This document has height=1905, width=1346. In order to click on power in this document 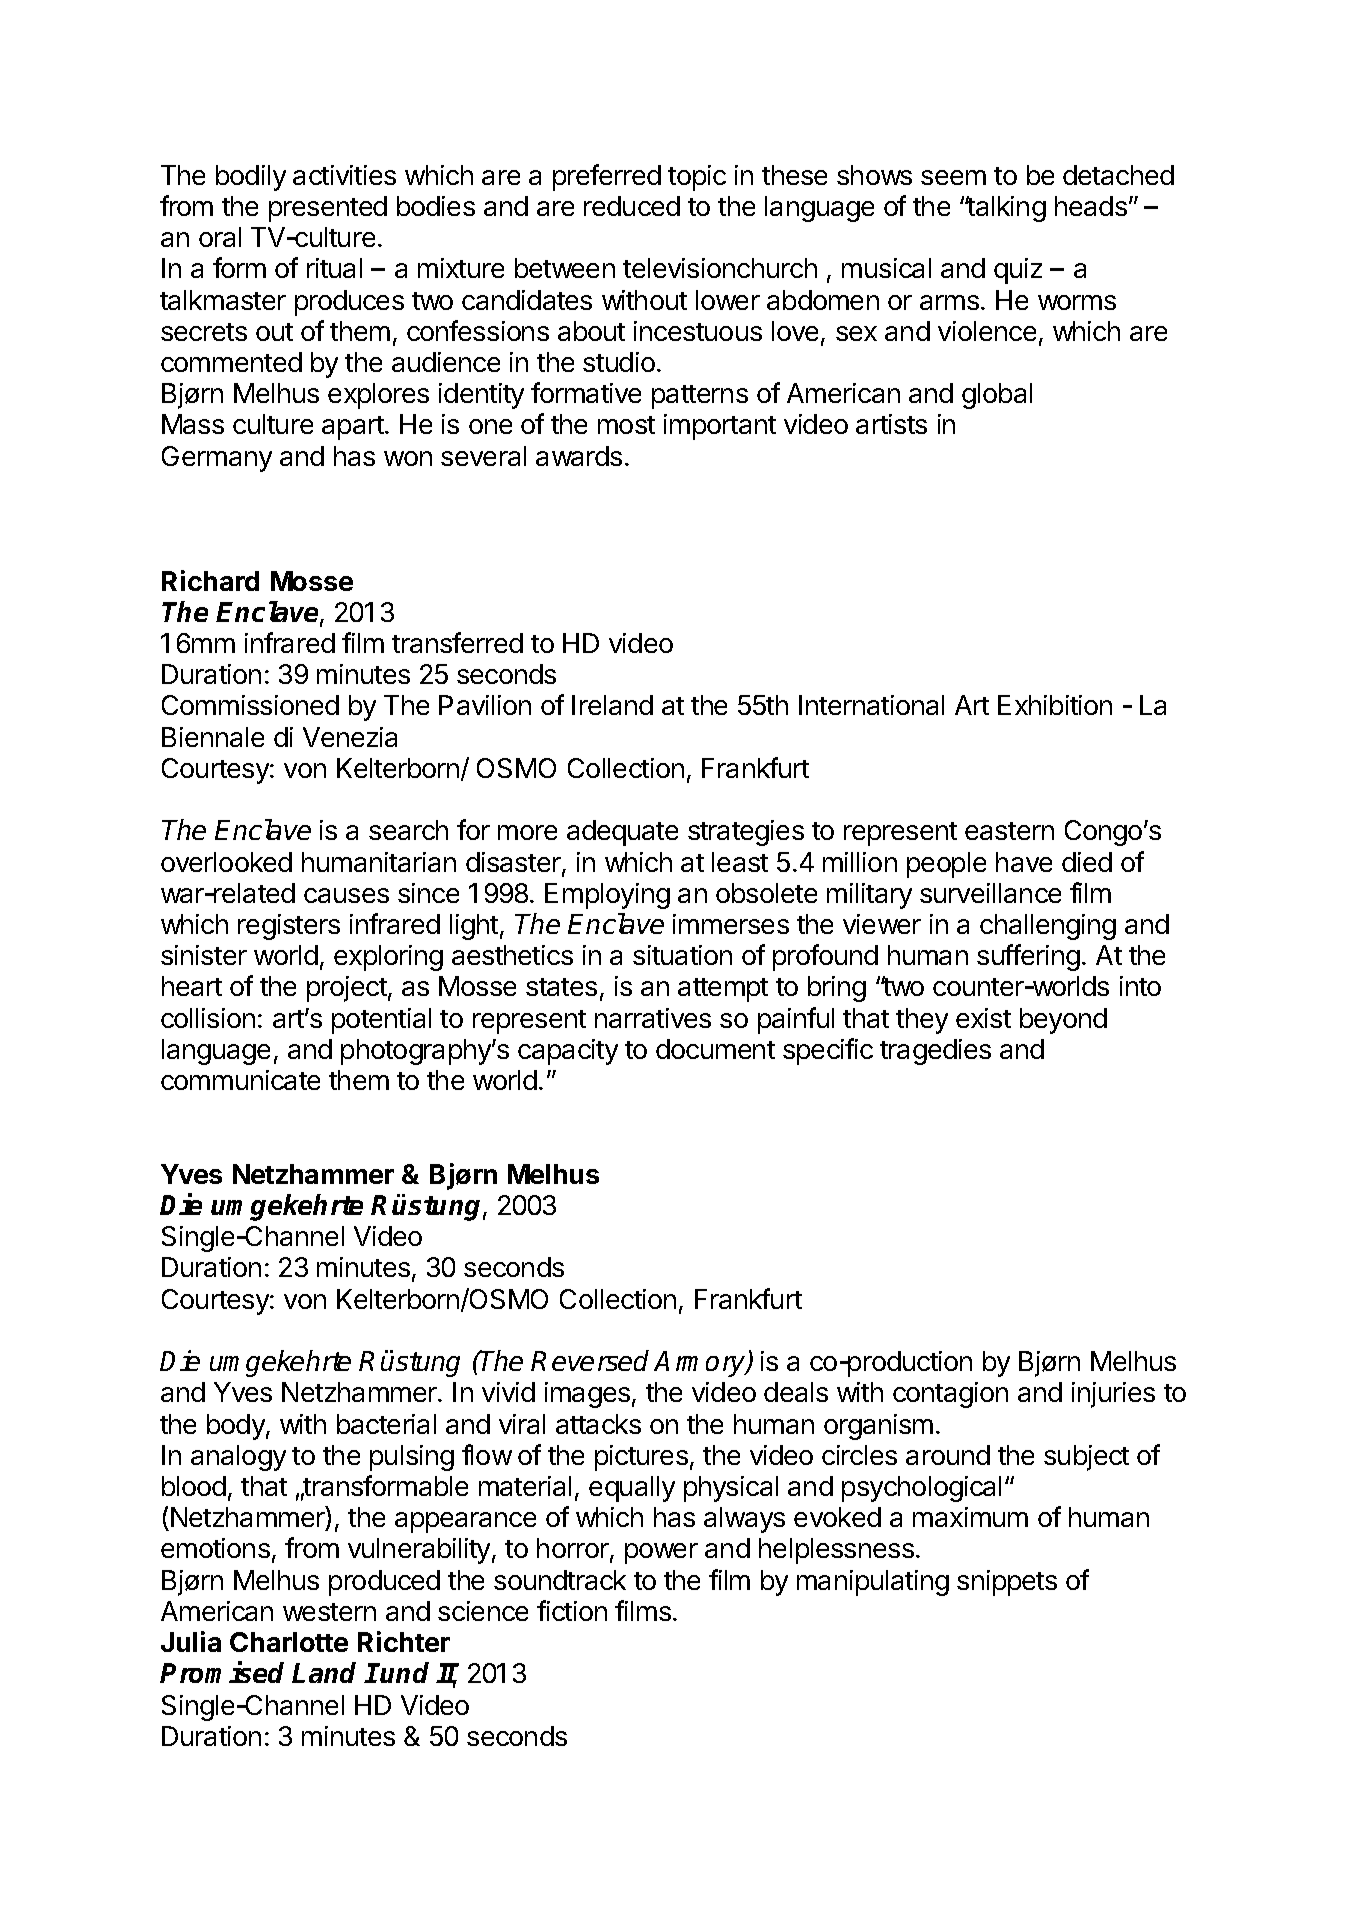, I will do `click(661, 1553)`.
